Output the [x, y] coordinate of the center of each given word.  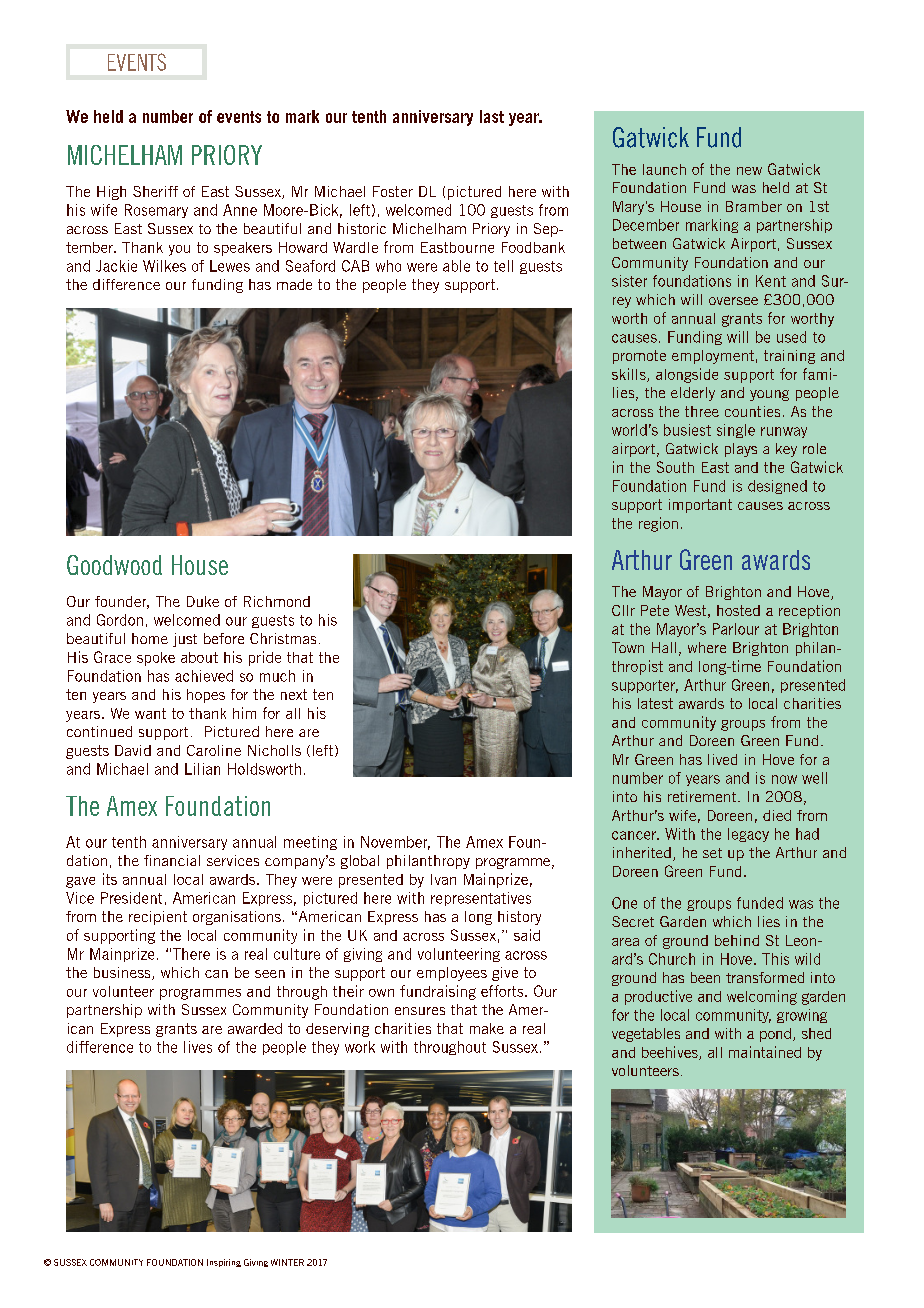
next [294, 694]
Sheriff [155, 191]
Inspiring [224, 1263]
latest [655, 703]
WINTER [287, 1262]
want [150, 713]
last [492, 116]
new [749, 171]
